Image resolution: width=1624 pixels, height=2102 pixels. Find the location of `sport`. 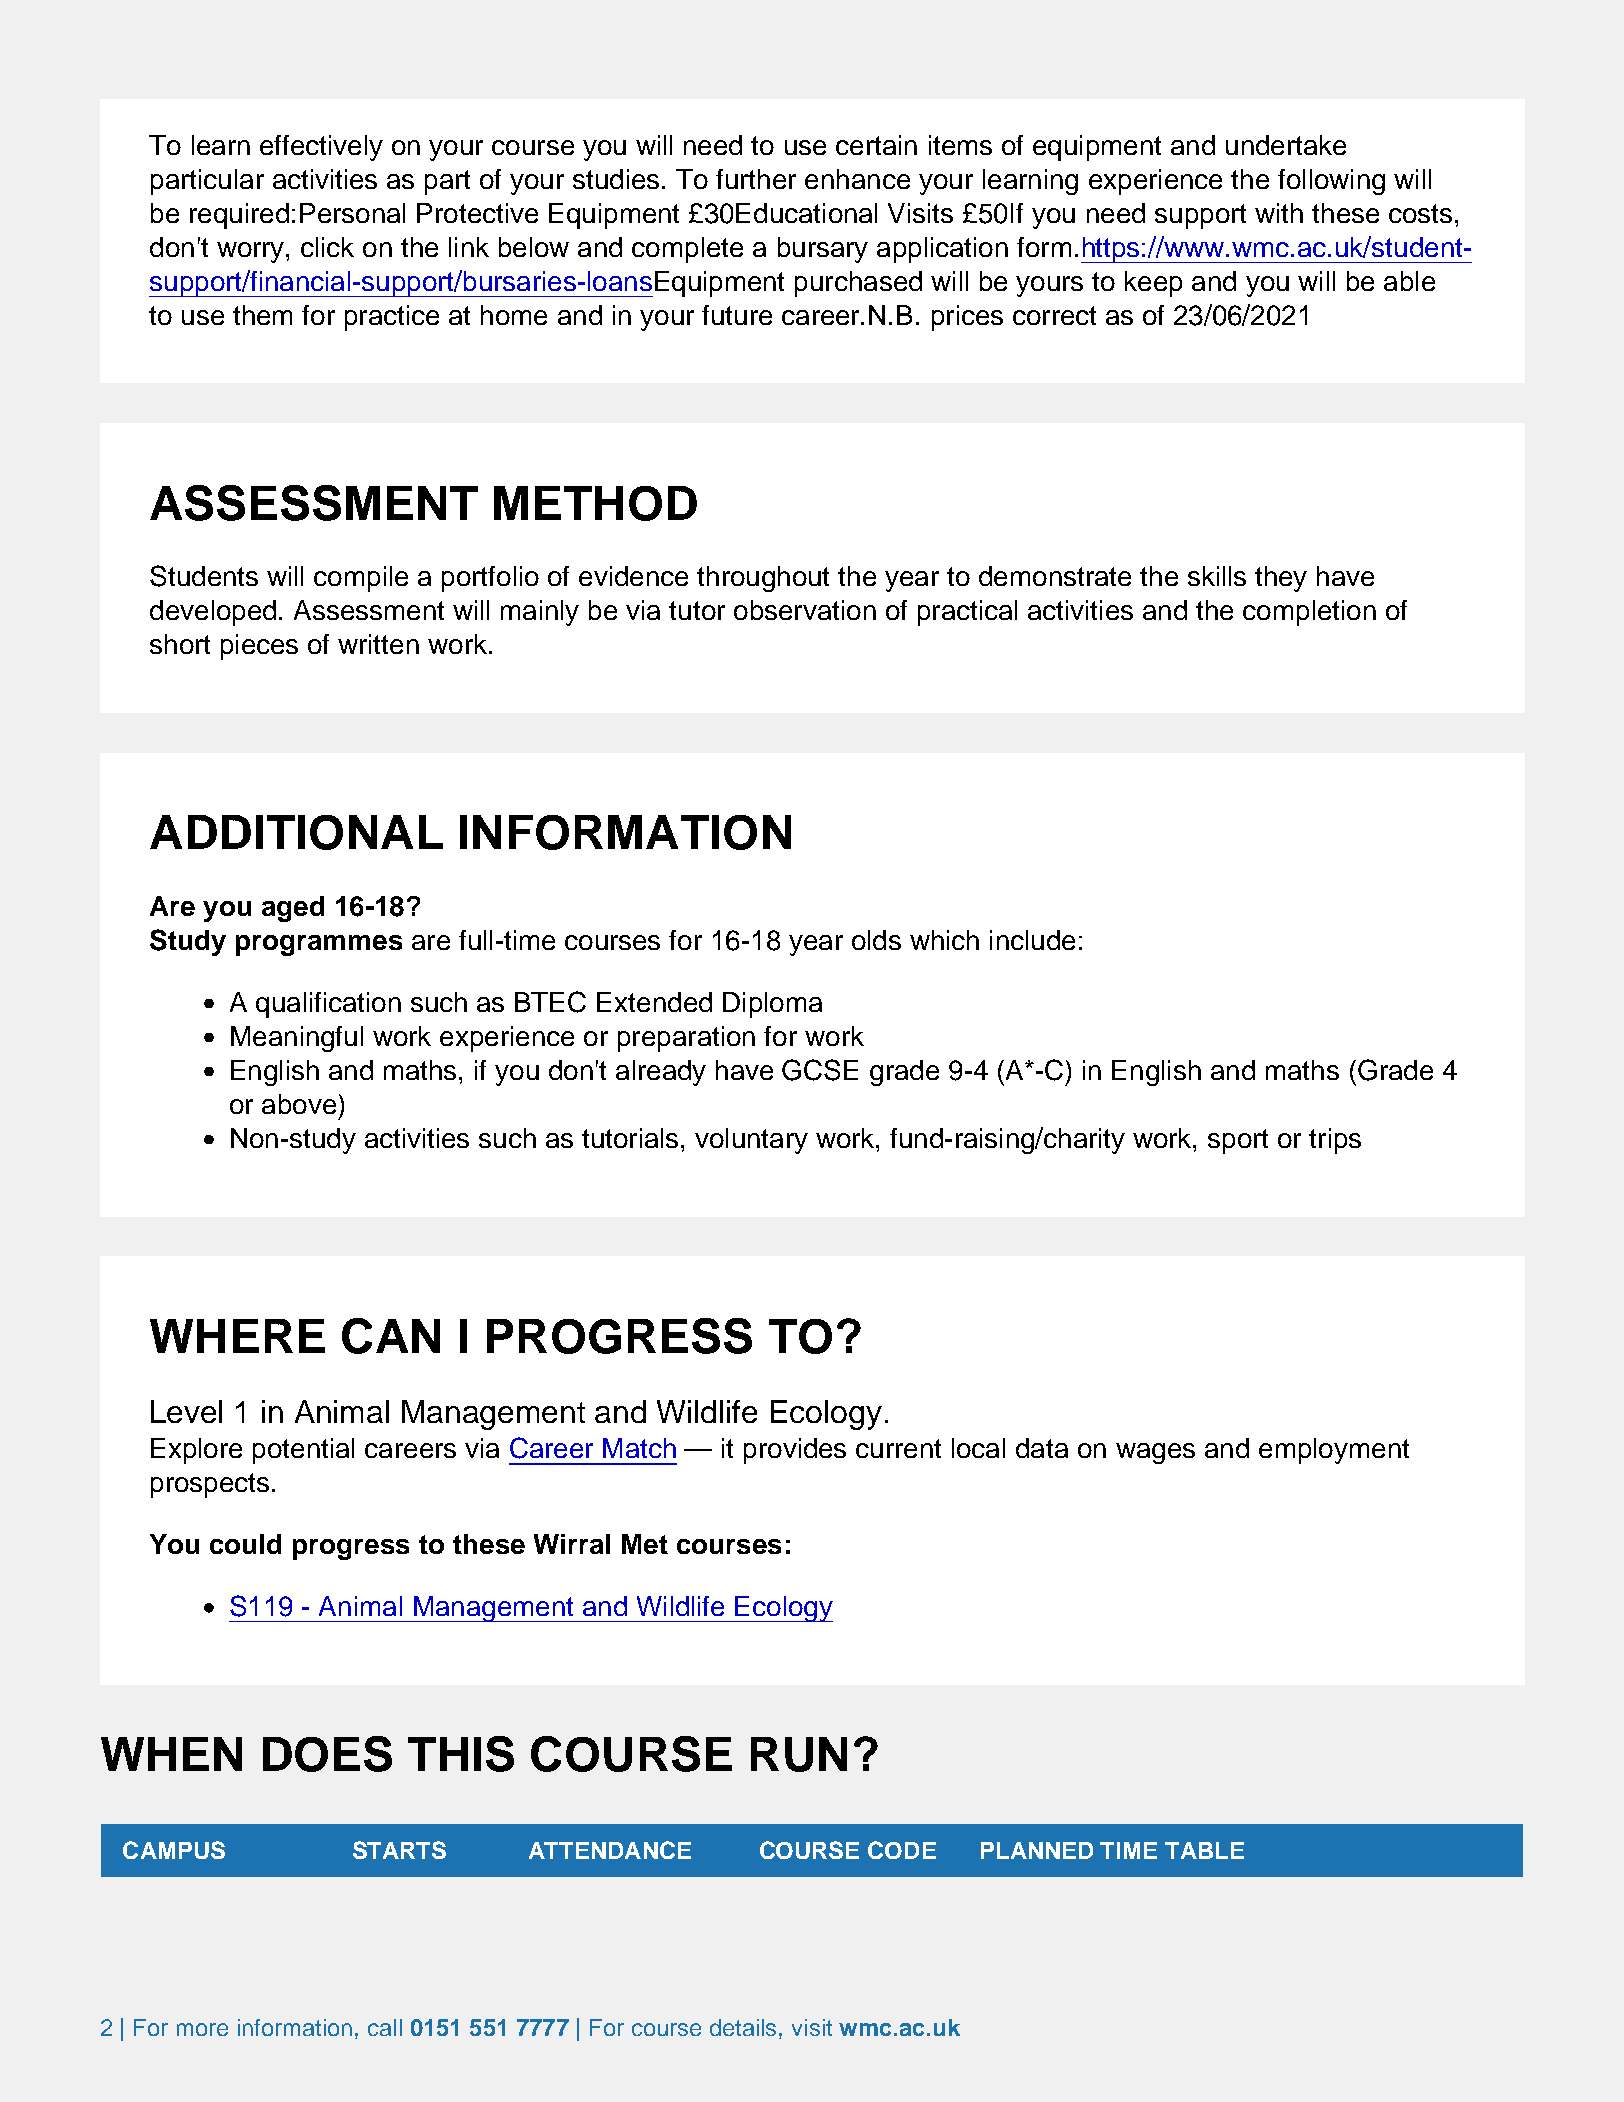

sport is located at coordinates (1238, 1141).
